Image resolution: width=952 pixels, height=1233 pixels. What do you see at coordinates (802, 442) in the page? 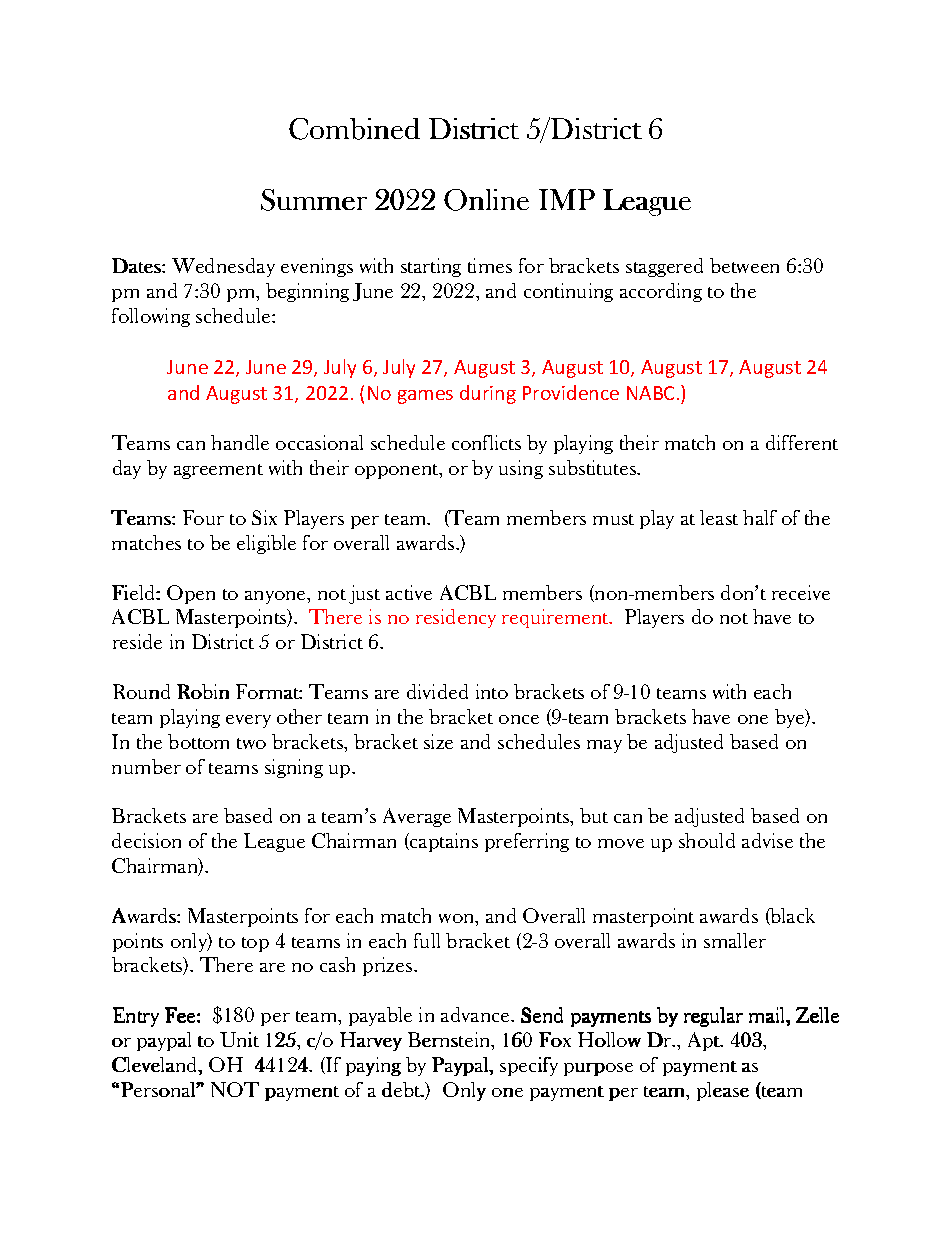
I see `different` at bounding box center [802, 442].
